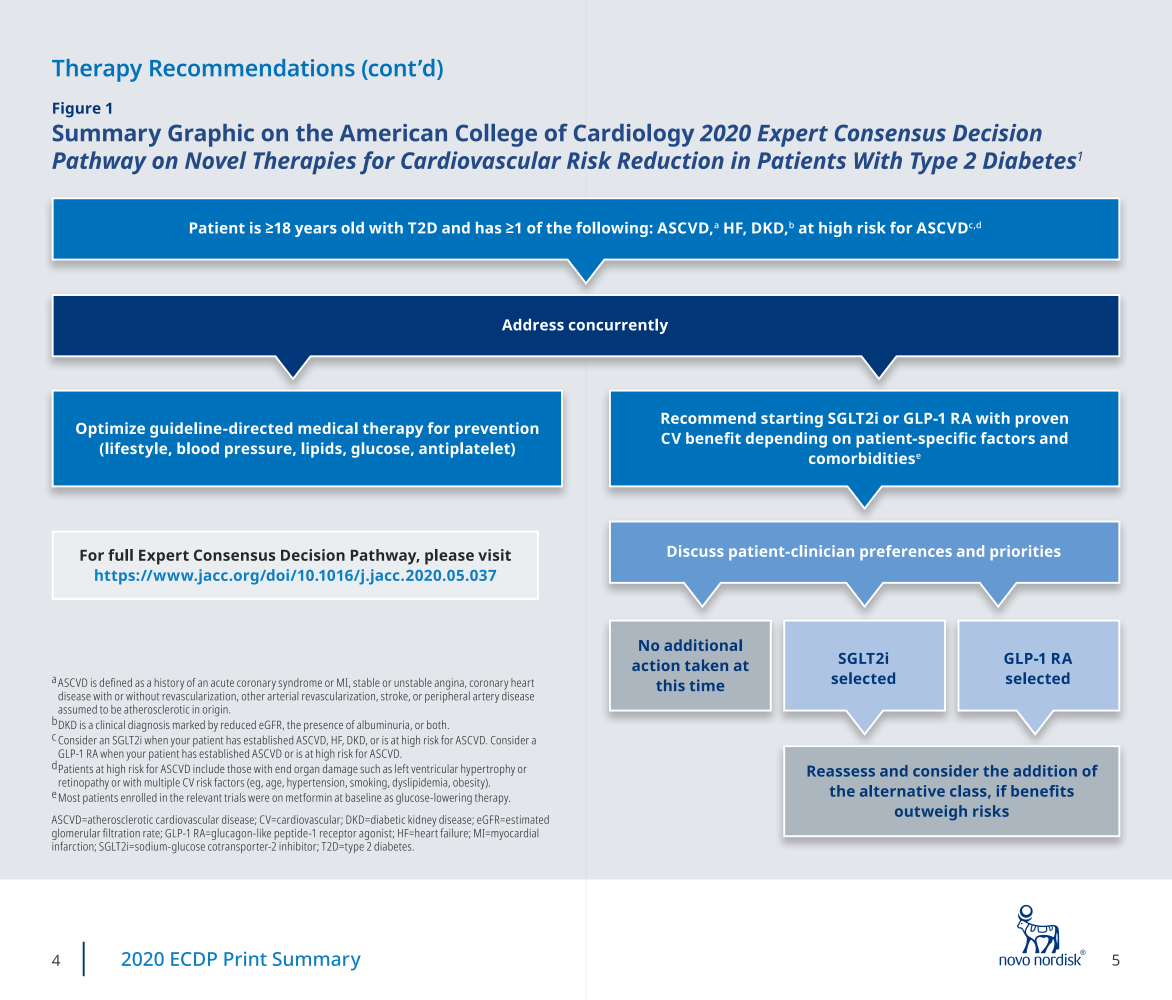  I want to click on time, so click(707, 685).
